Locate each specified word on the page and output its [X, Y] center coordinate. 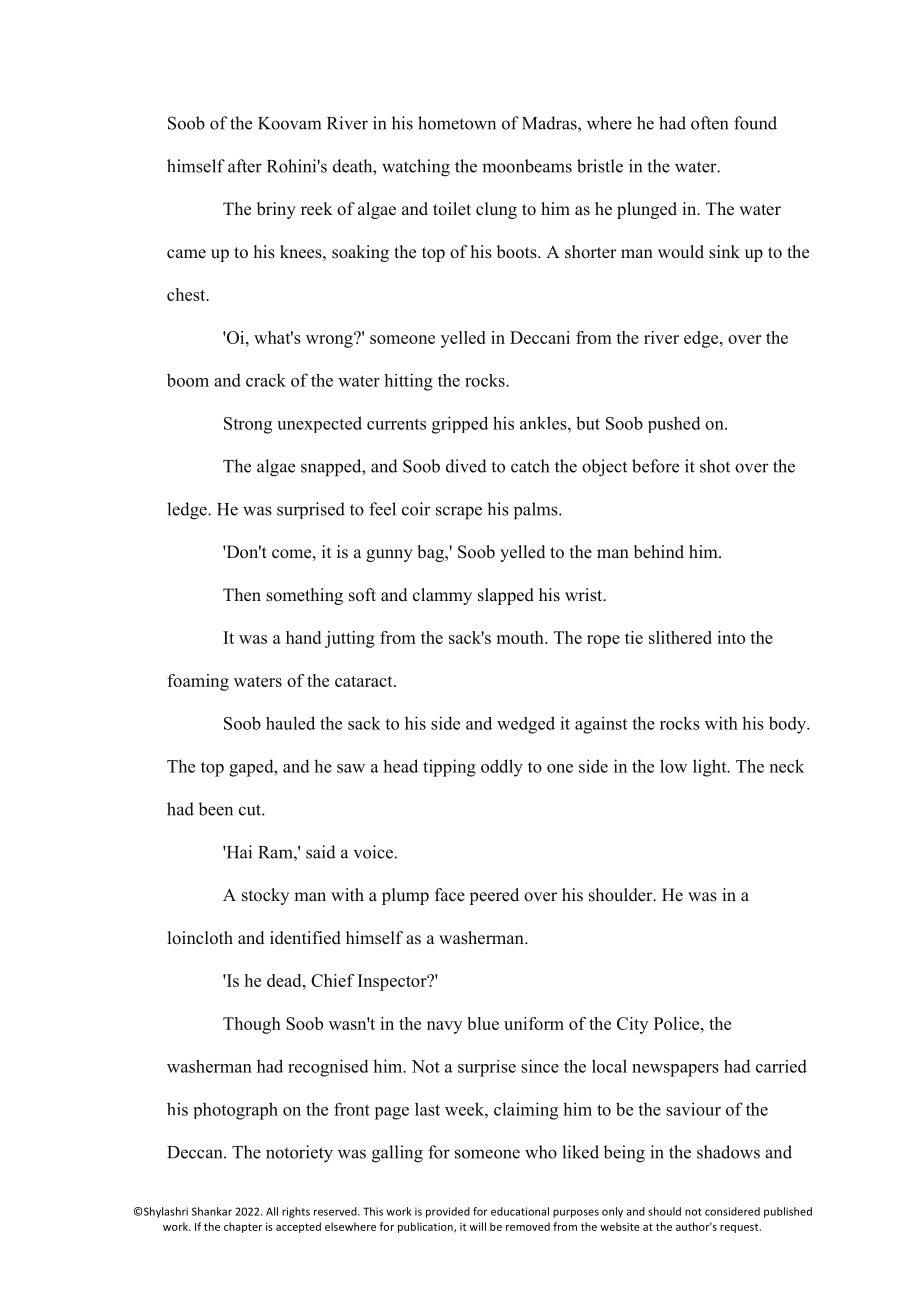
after [245, 166]
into [731, 637]
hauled [290, 723]
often [709, 123]
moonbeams [527, 166]
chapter [243, 1227]
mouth [521, 637]
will [477, 1226]
